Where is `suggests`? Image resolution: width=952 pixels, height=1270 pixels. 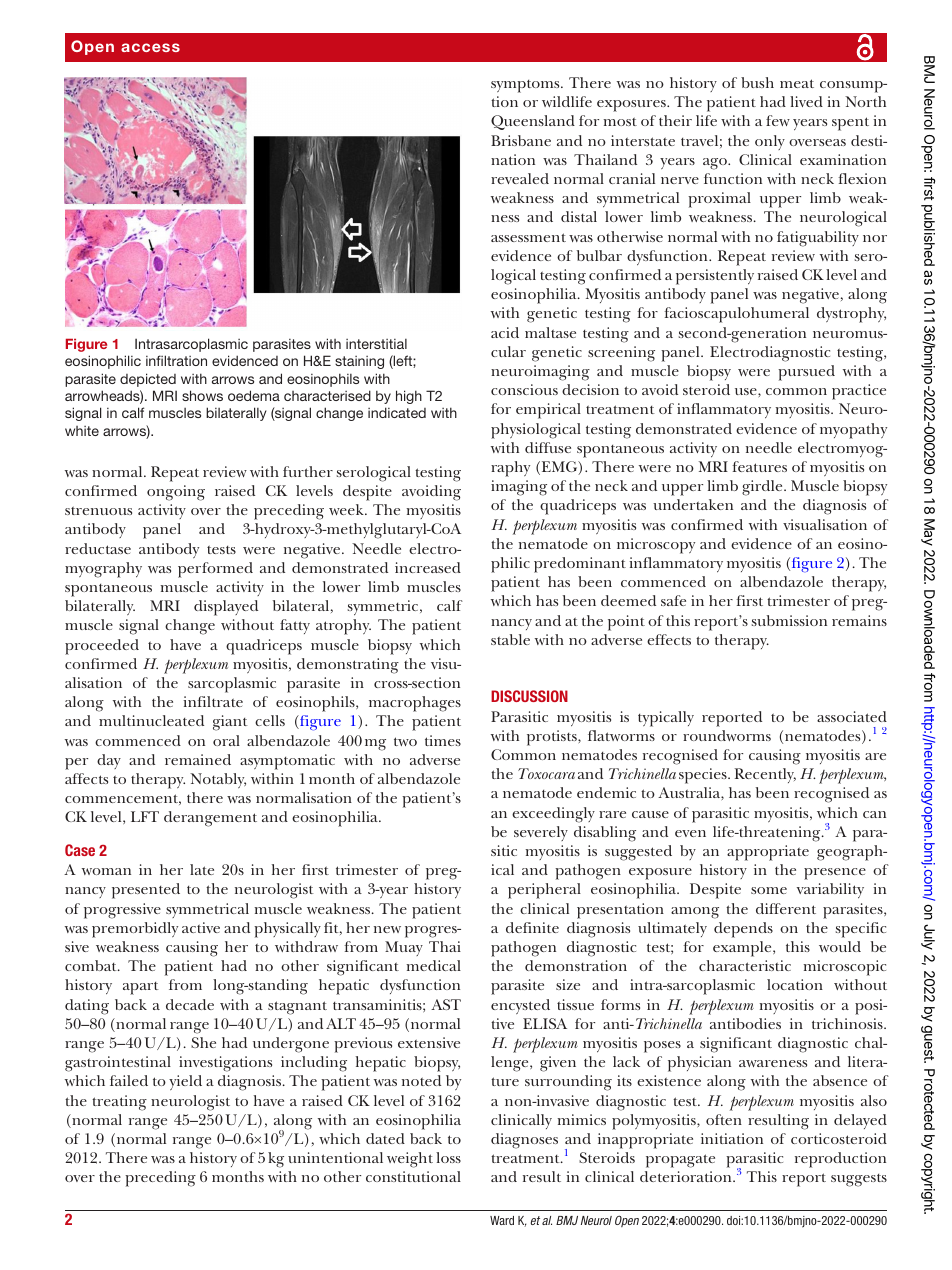 suggests is located at coordinates (859, 1180).
